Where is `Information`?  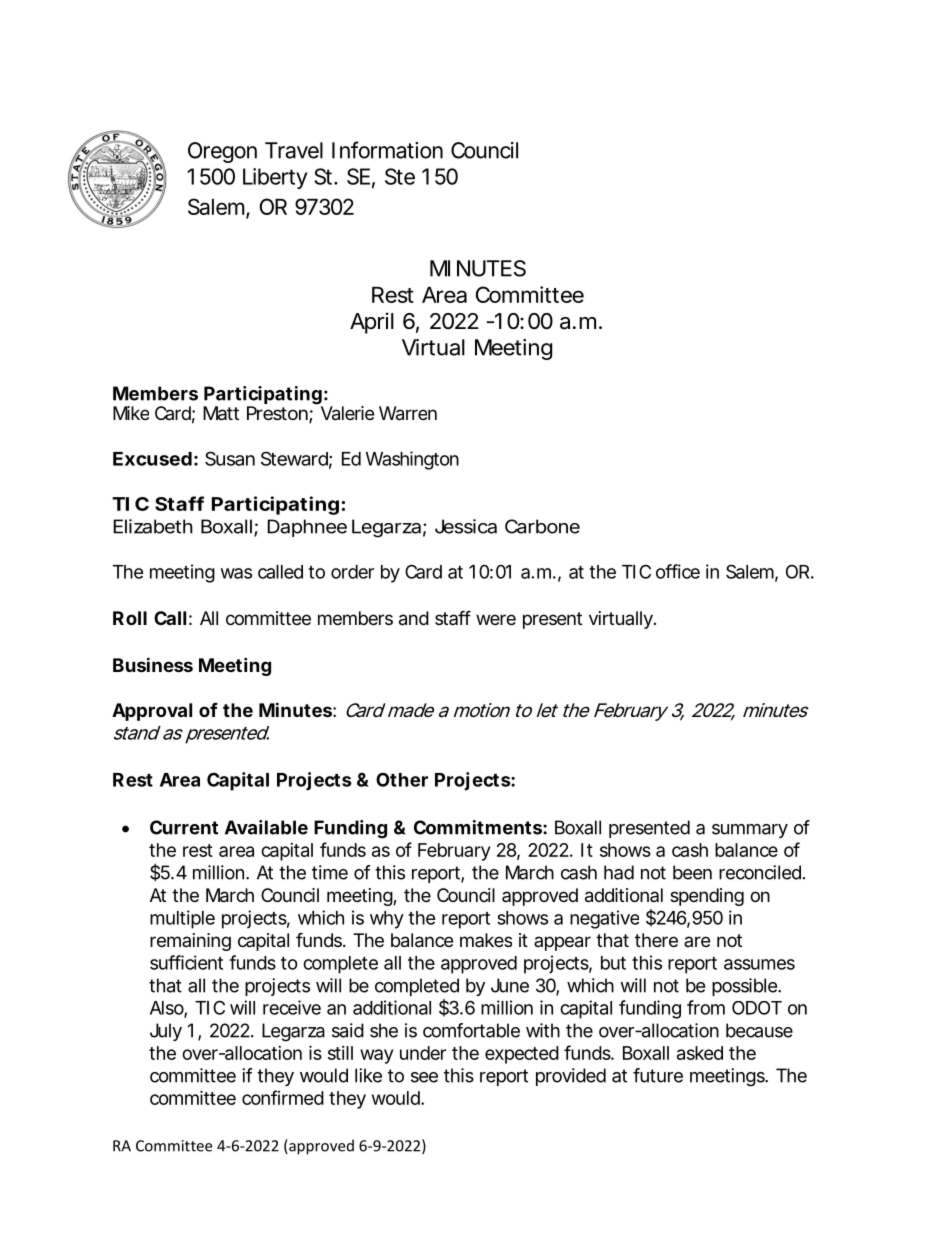
Information is located at coordinates (387, 150).
